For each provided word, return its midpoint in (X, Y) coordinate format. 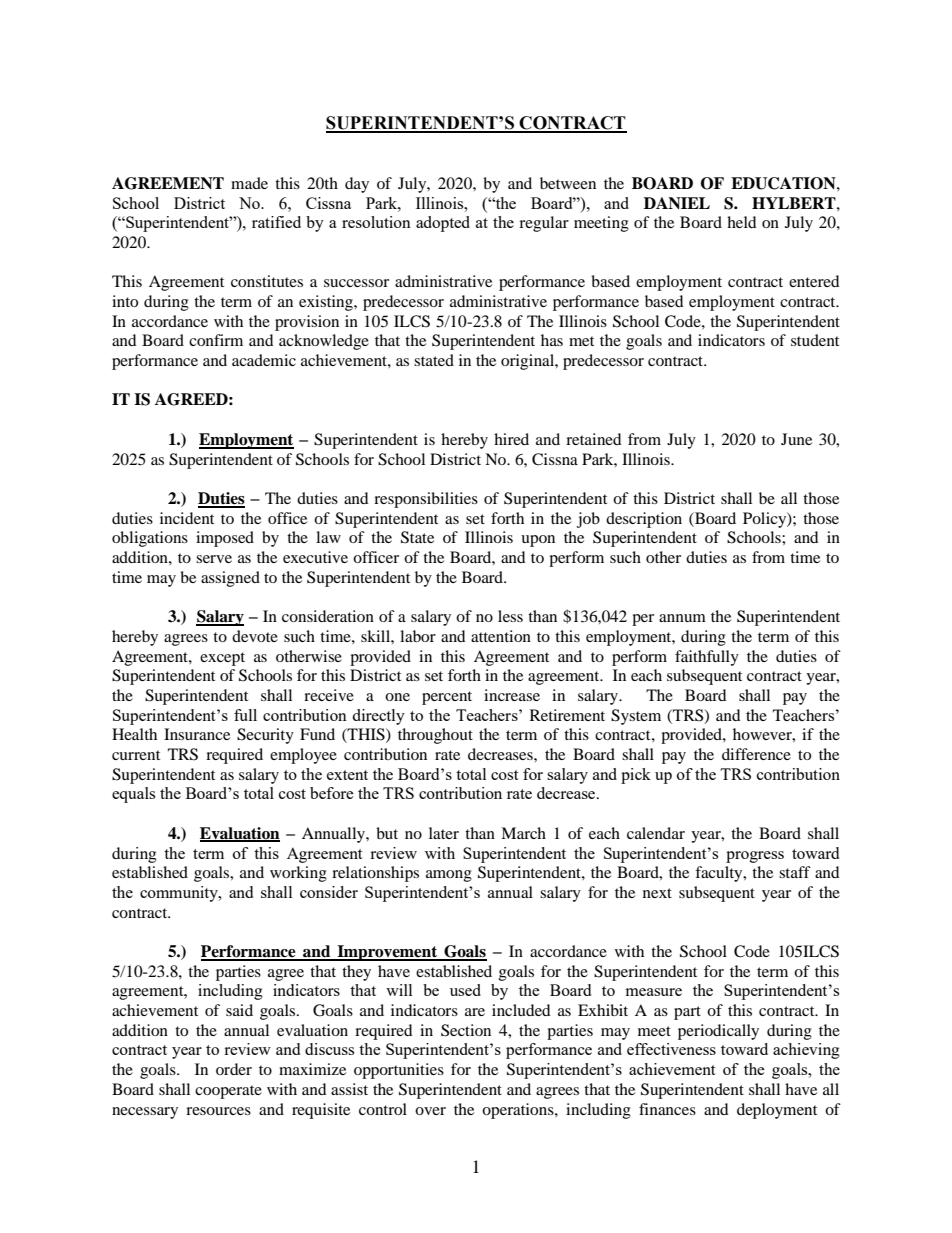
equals (133, 795)
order (234, 1069)
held (742, 222)
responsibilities (426, 500)
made (249, 183)
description (644, 520)
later (444, 833)
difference (756, 754)
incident (187, 518)
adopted (443, 224)
